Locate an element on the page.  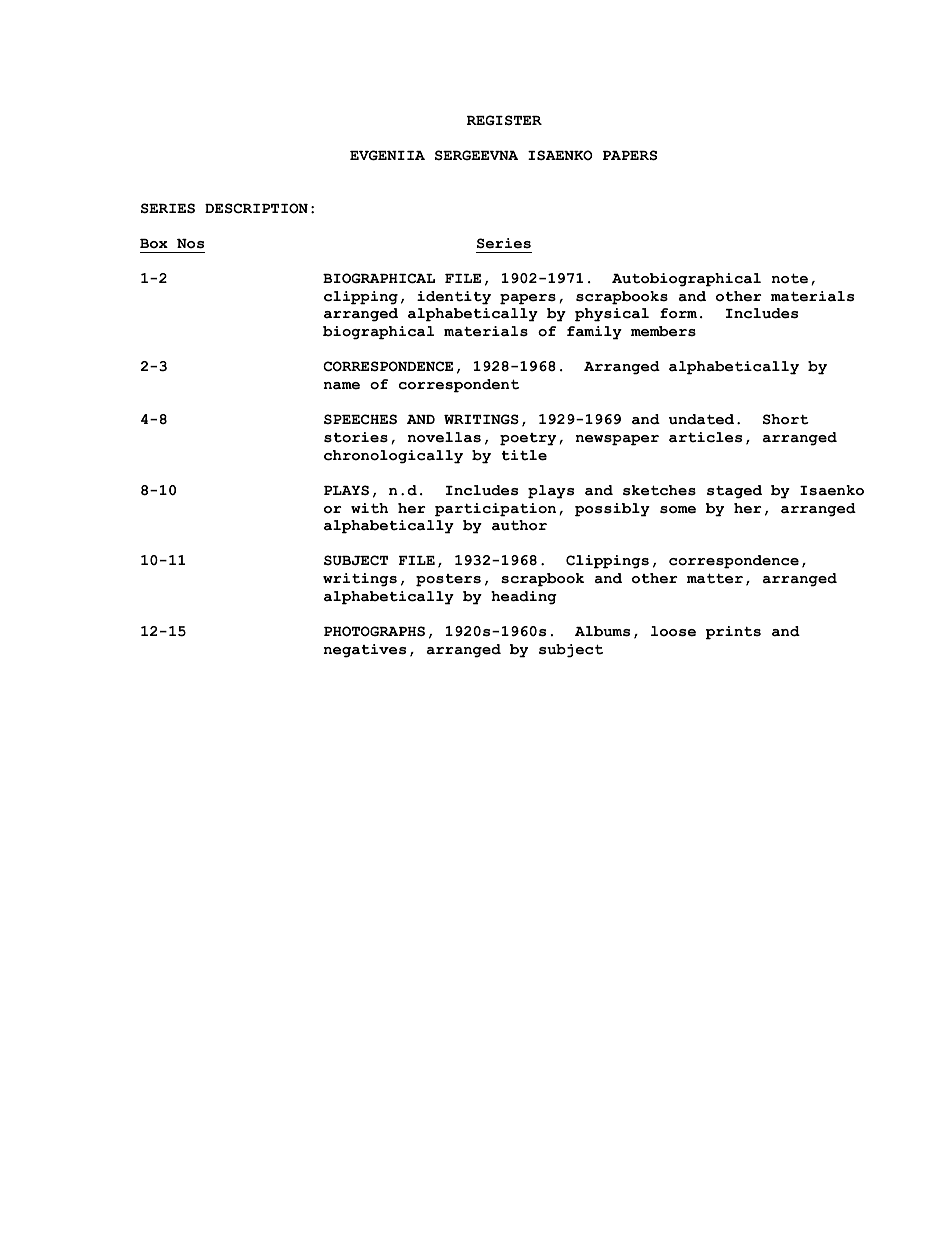
form is located at coordinates (678, 313).
